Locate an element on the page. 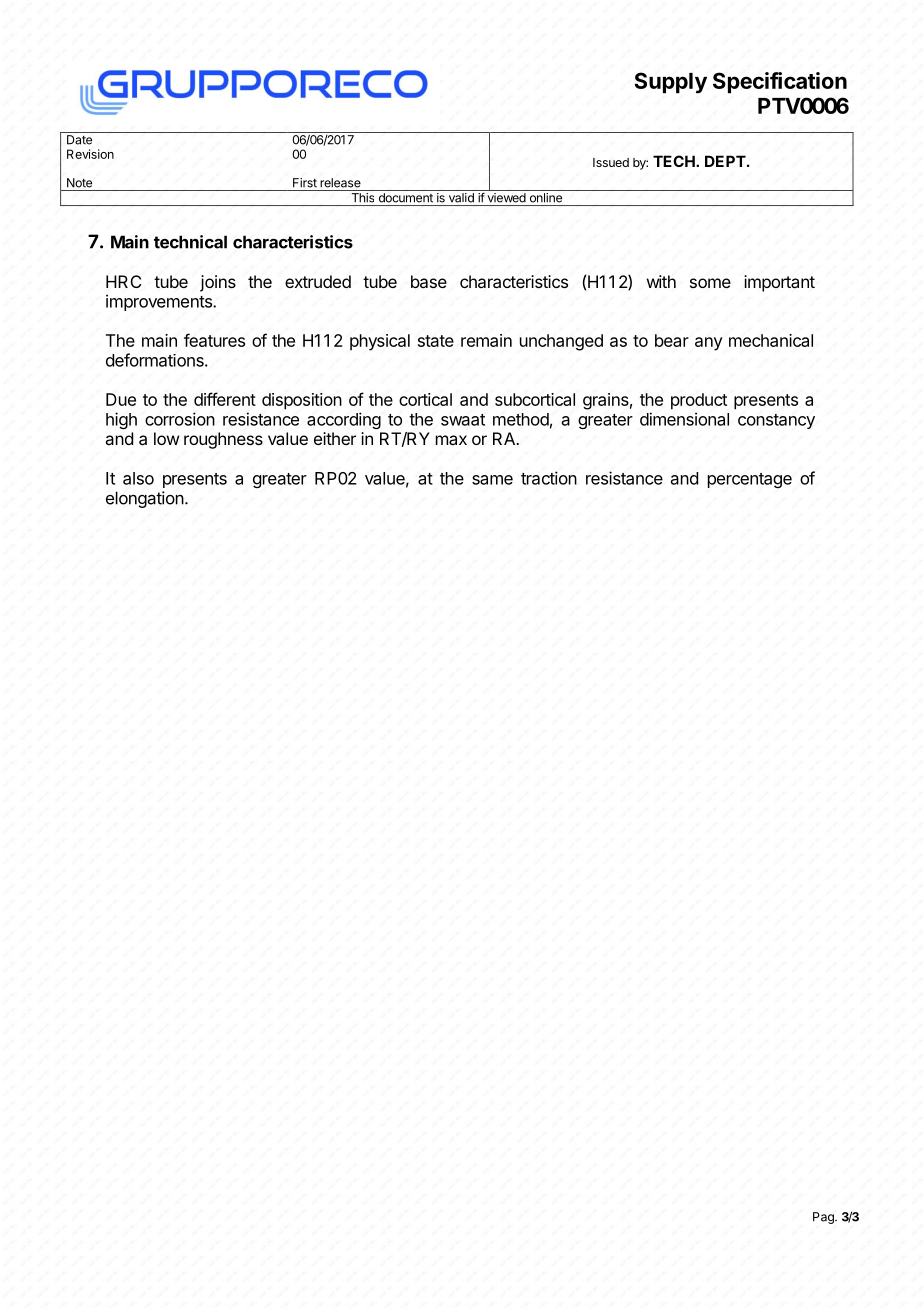 This image has height=1308, width=924. Pag is located at coordinates (824, 1218).
